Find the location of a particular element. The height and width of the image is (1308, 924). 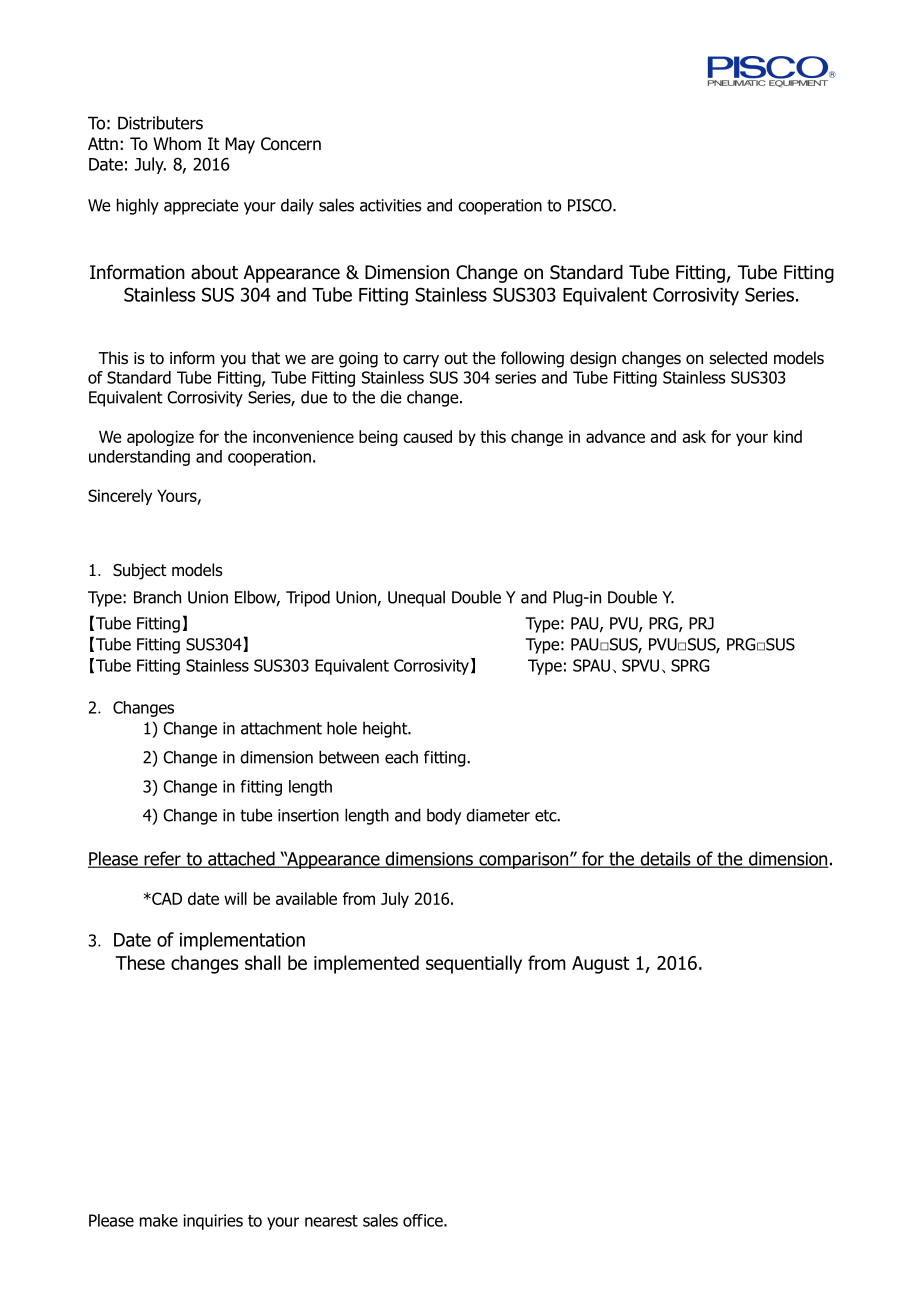

selected is located at coordinates (738, 358).
